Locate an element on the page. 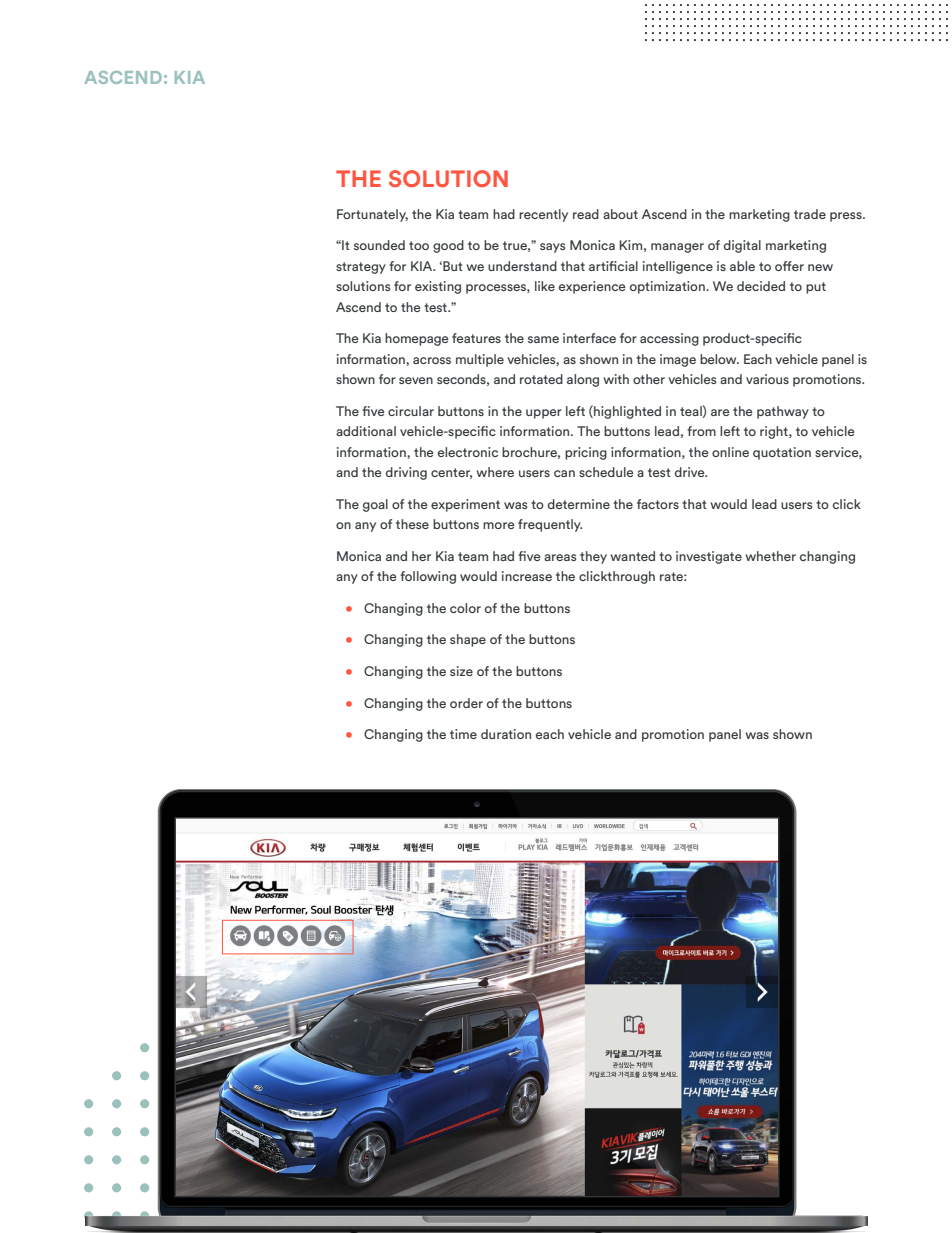 The height and width of the page is (1233, 952). driving is located at coordinates (406, 473).
